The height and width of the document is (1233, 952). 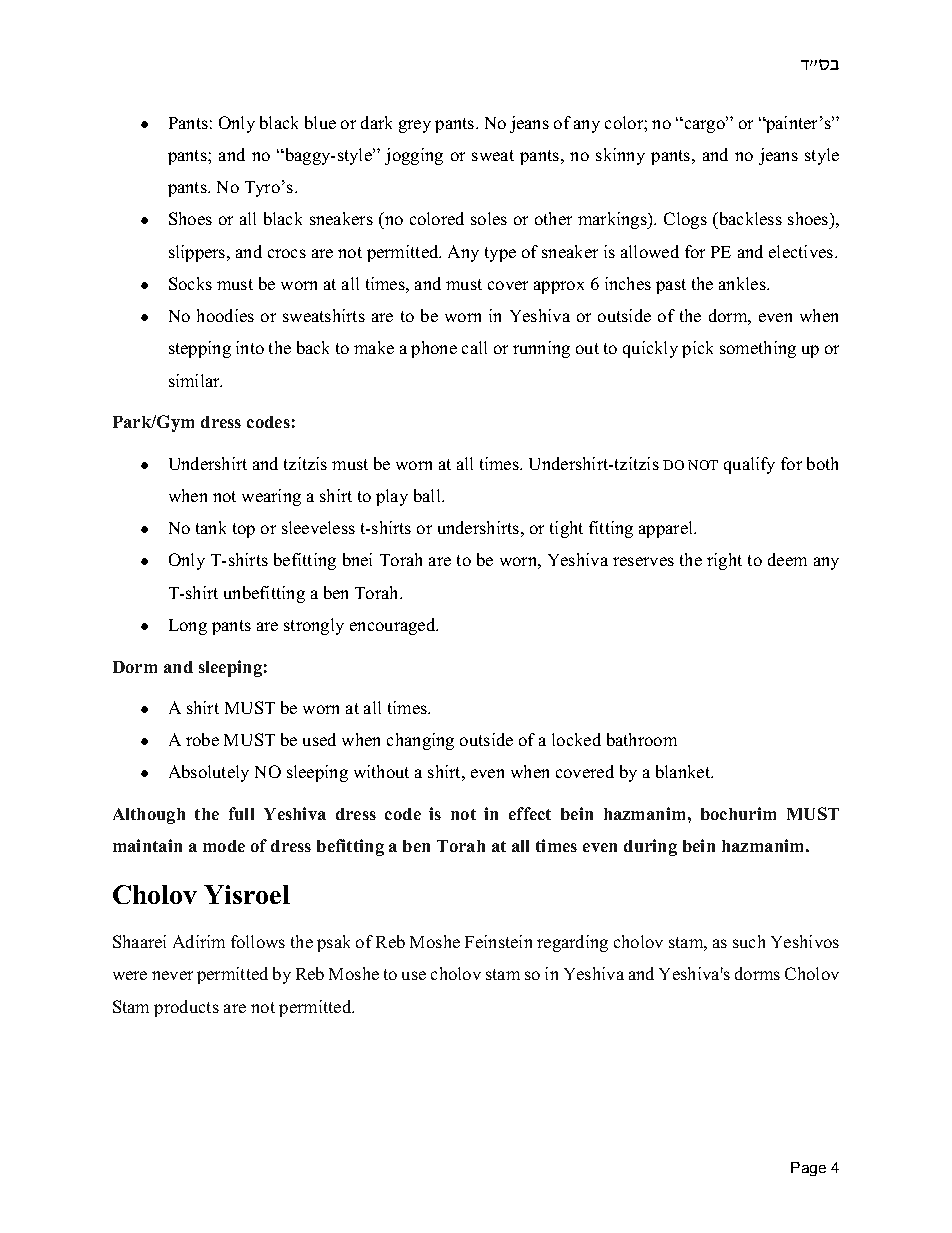 What do you see at coordinates (808, 1169) in the document?
I see `Page` at bounding box center [808, 1169].
